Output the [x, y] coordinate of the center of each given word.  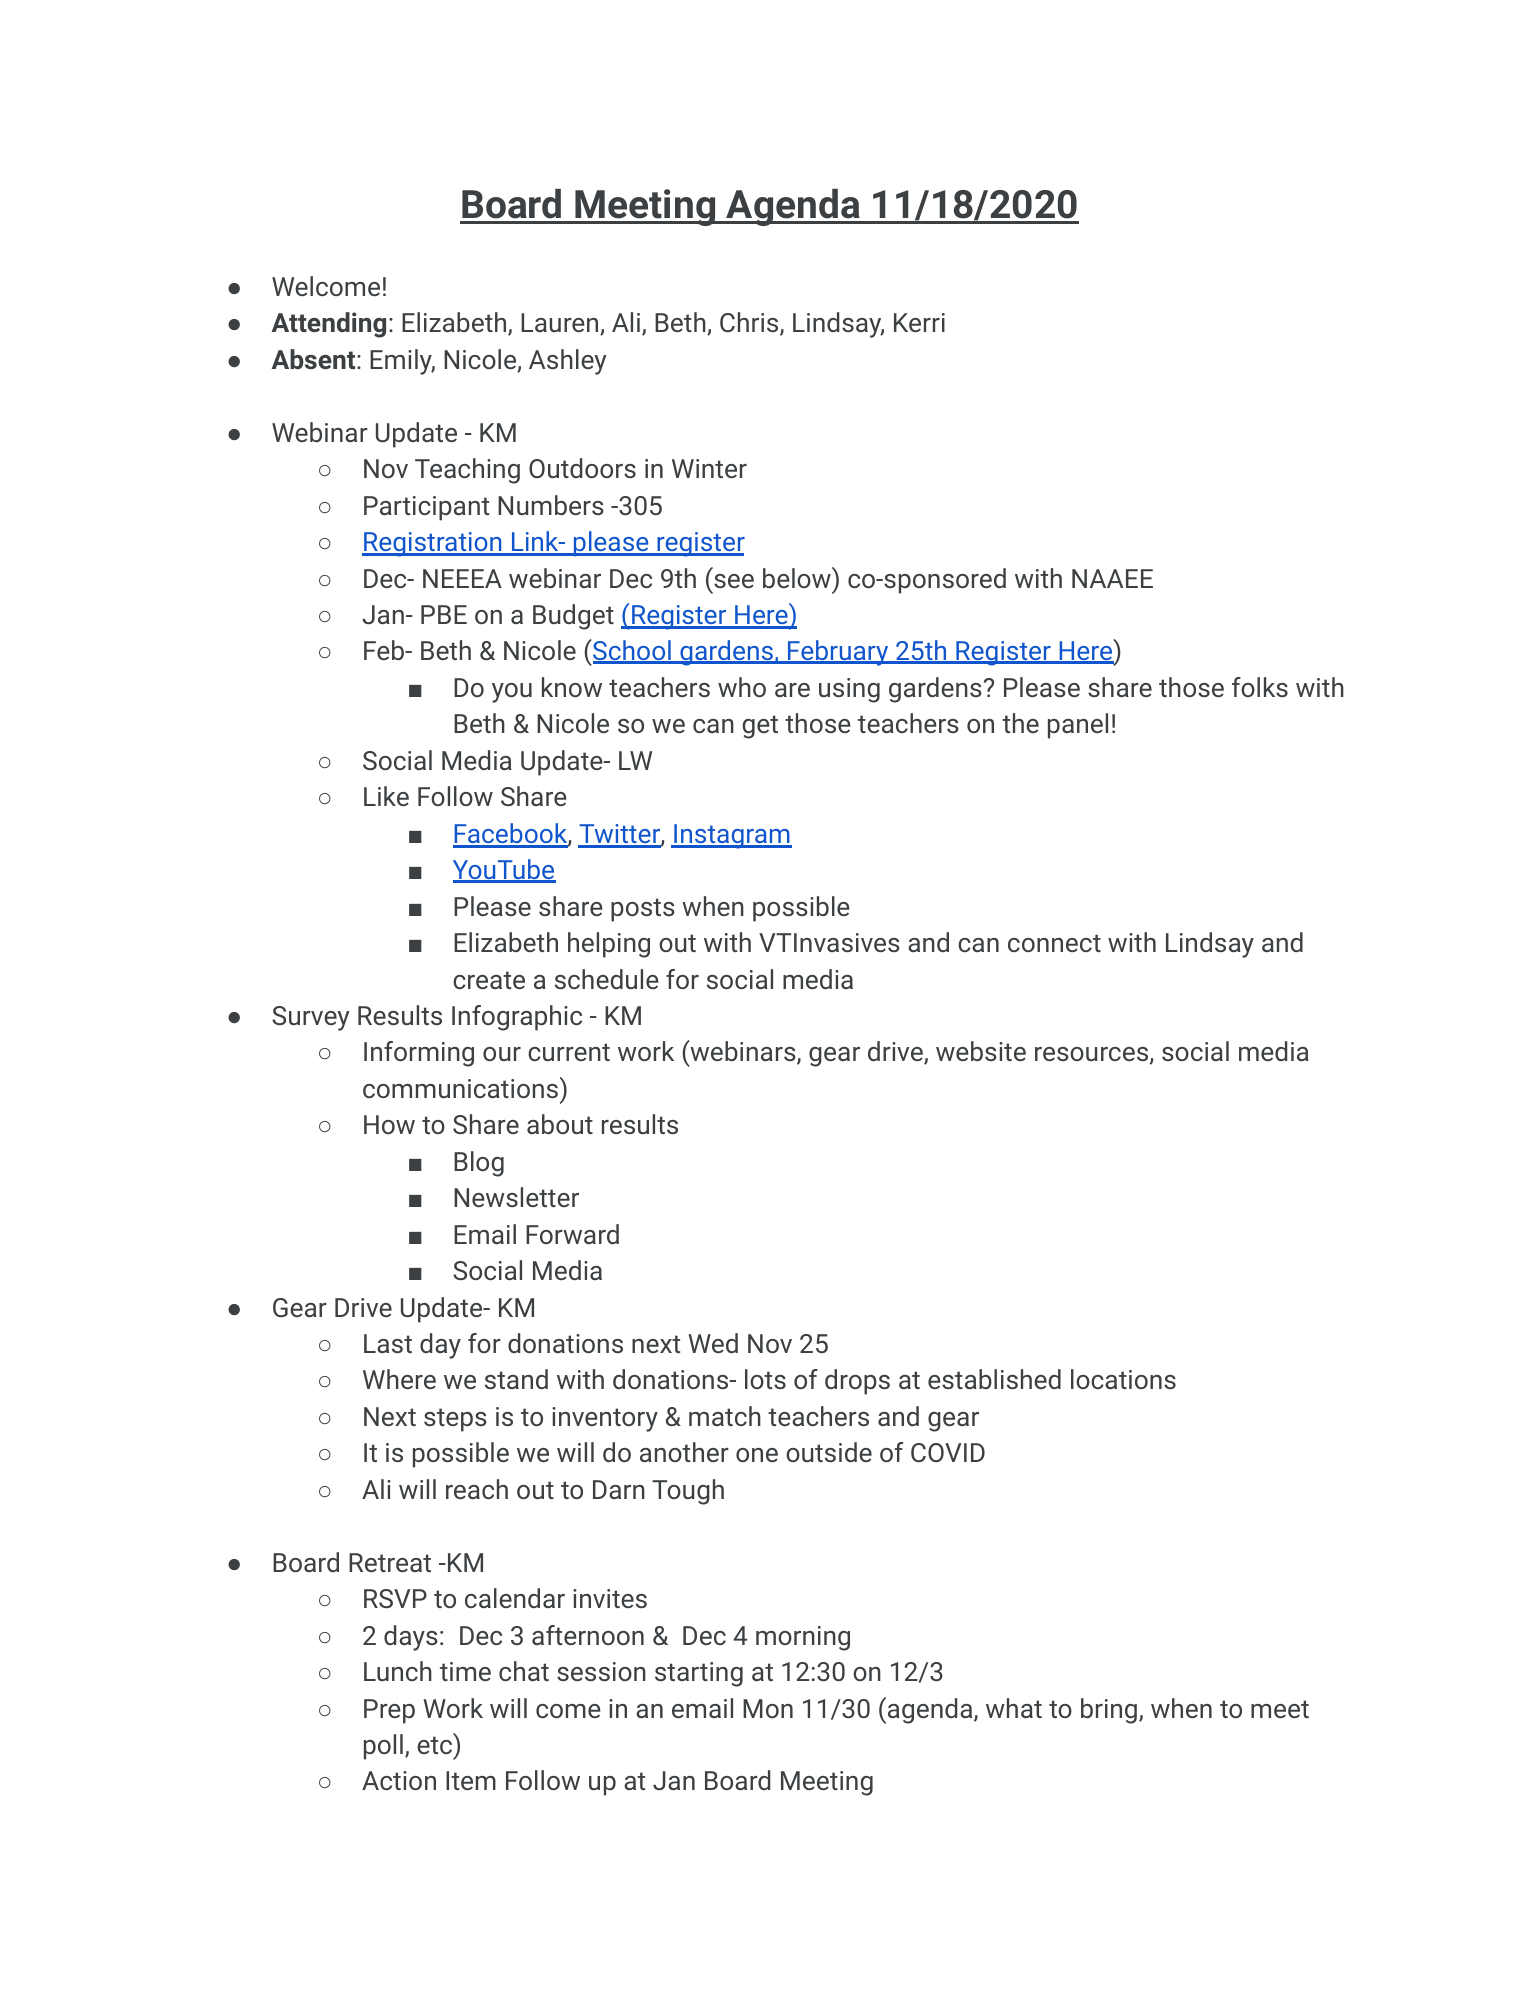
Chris [749, 322]
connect [1054, 943]
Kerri [919, 322]
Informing [419, 1054]
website [981, 1051]
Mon [768, 1708]
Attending [329, 325]
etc [435, 1744]
